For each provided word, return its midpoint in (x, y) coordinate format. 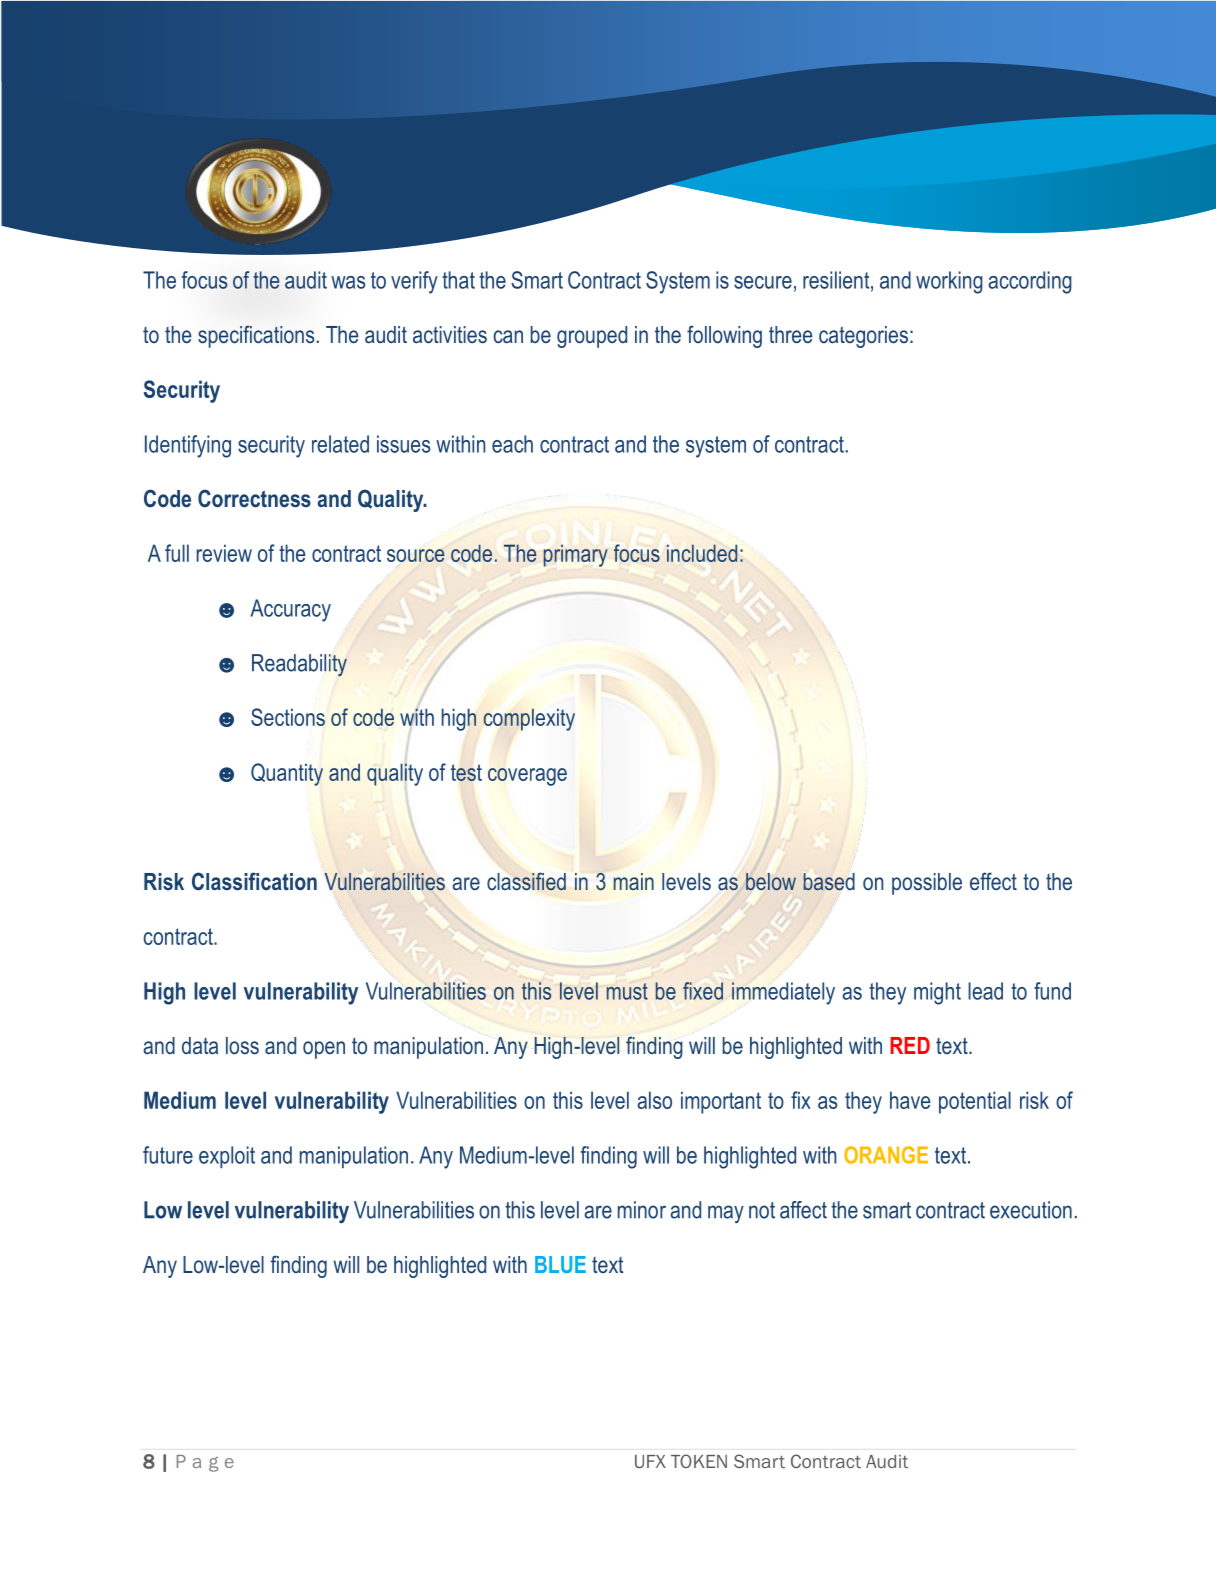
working (949, 282)
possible (927, 884)
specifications (256, 336)
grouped (592, 337)
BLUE (560, 1264)
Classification (254, 881)
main (634, 881)
